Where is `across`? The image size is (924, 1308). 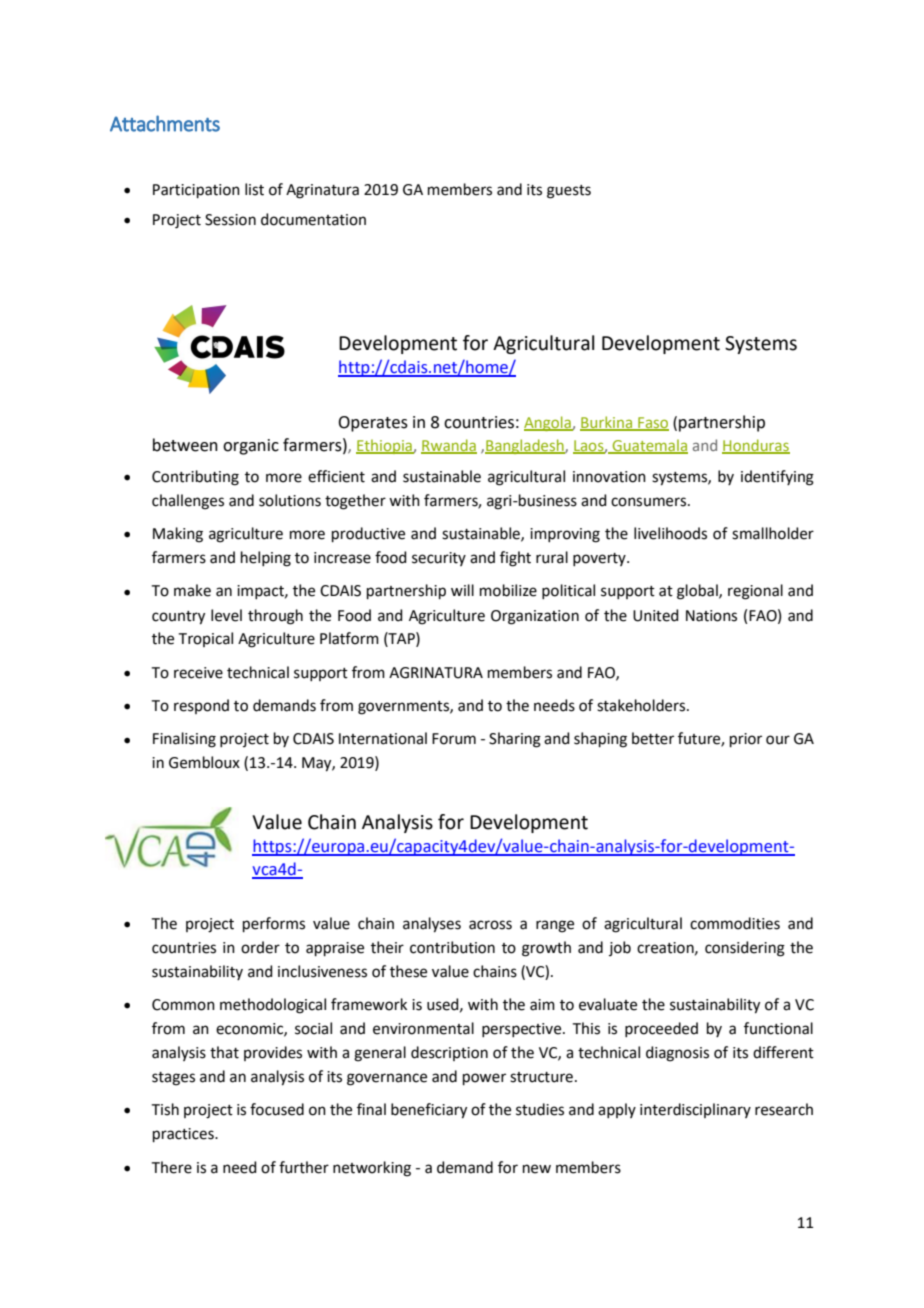
across is located at coordinates (490, 925).
